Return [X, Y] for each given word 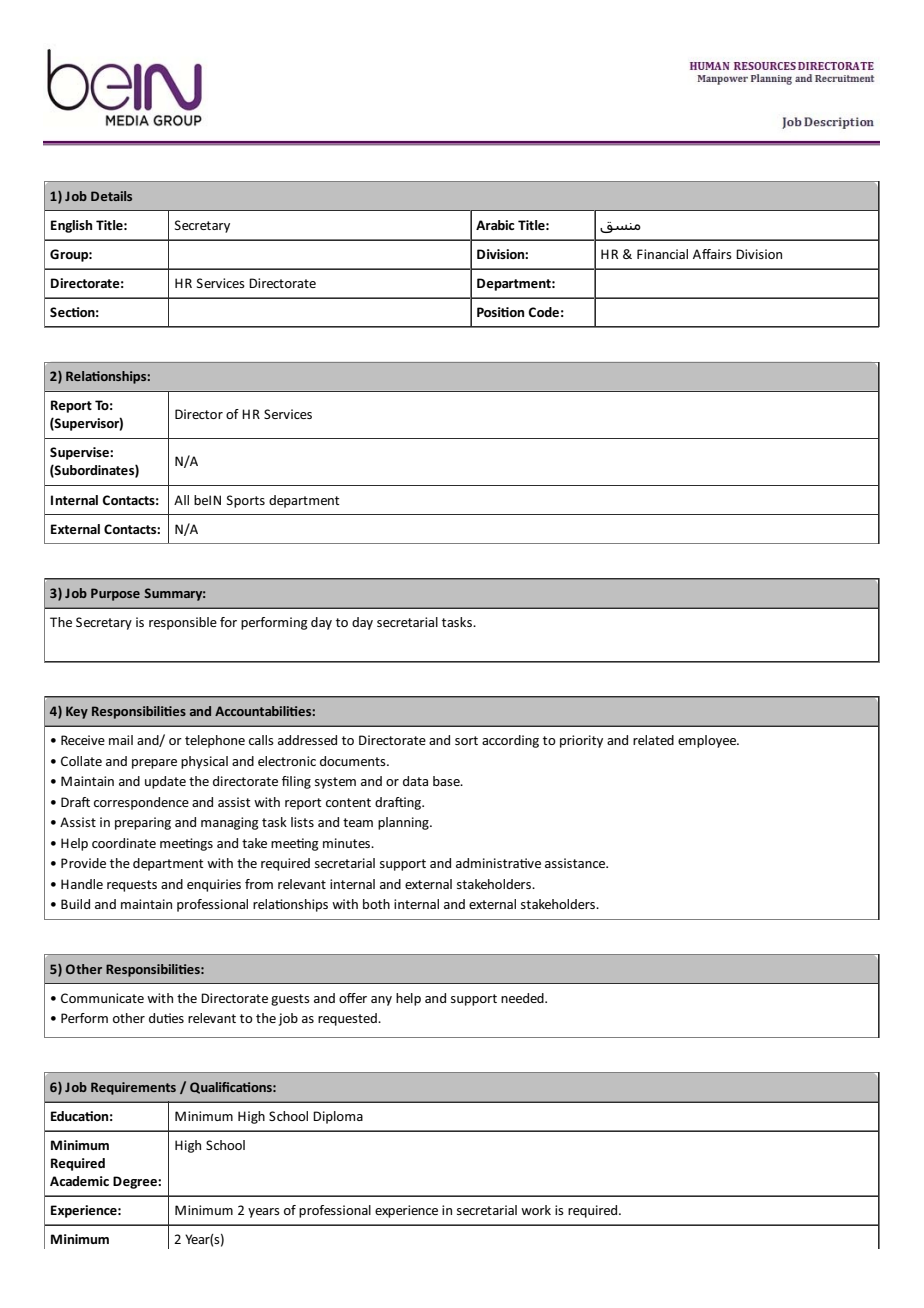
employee [708, 741]
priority [581, 741]
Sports [246, 501]
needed [523, 998]
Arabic [495, 225]
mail [121, 740]
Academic [79, 1181]
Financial [662, 254]
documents [354, 761]
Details [111, 196]
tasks [458, 622]
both [376, 904]
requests [132, 886]
